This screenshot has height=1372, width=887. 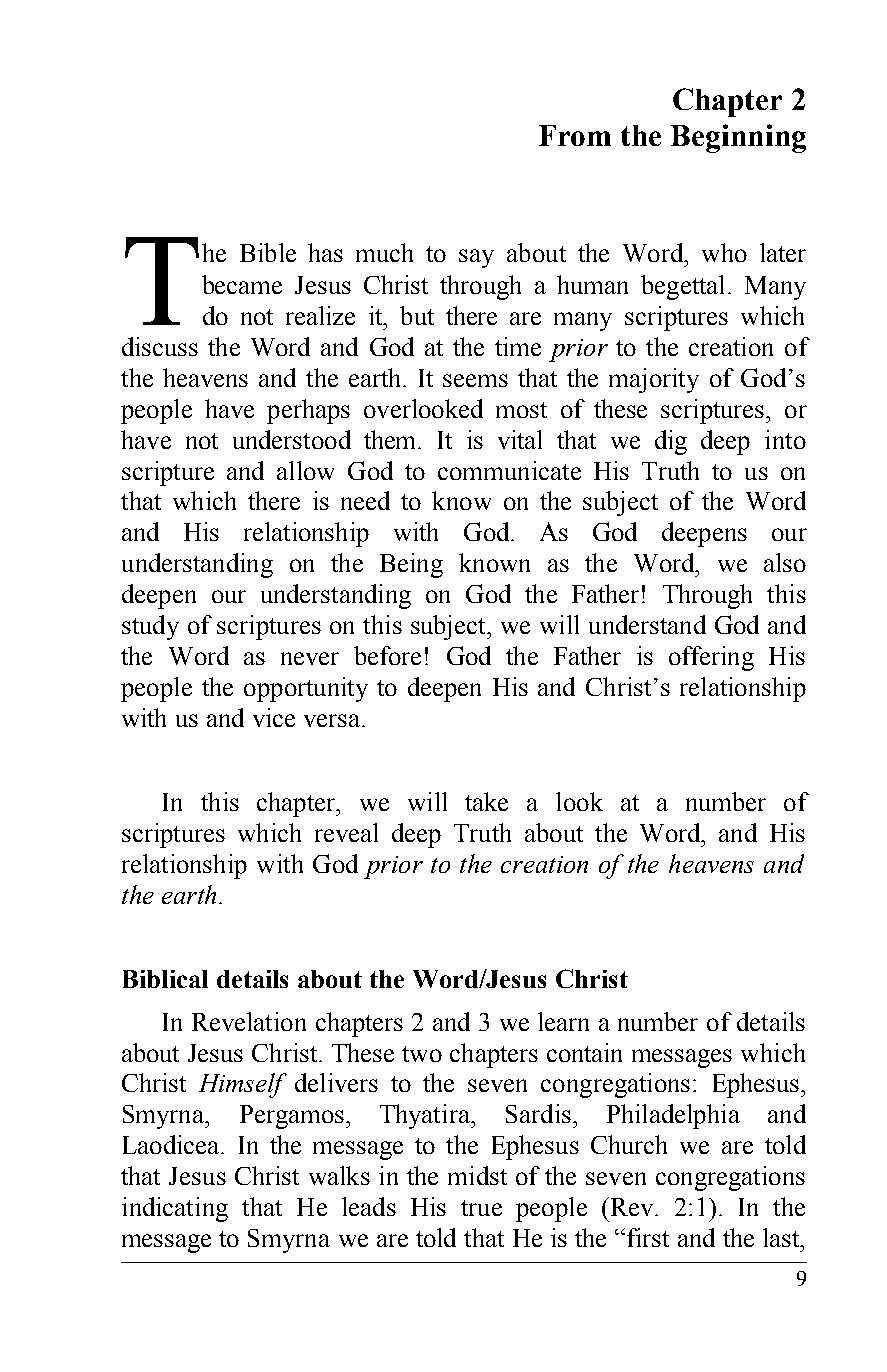 What do you see at coordinates (175, 1209) in the screenshot?
I see `indicating` at bounding box center [175, 1209].
